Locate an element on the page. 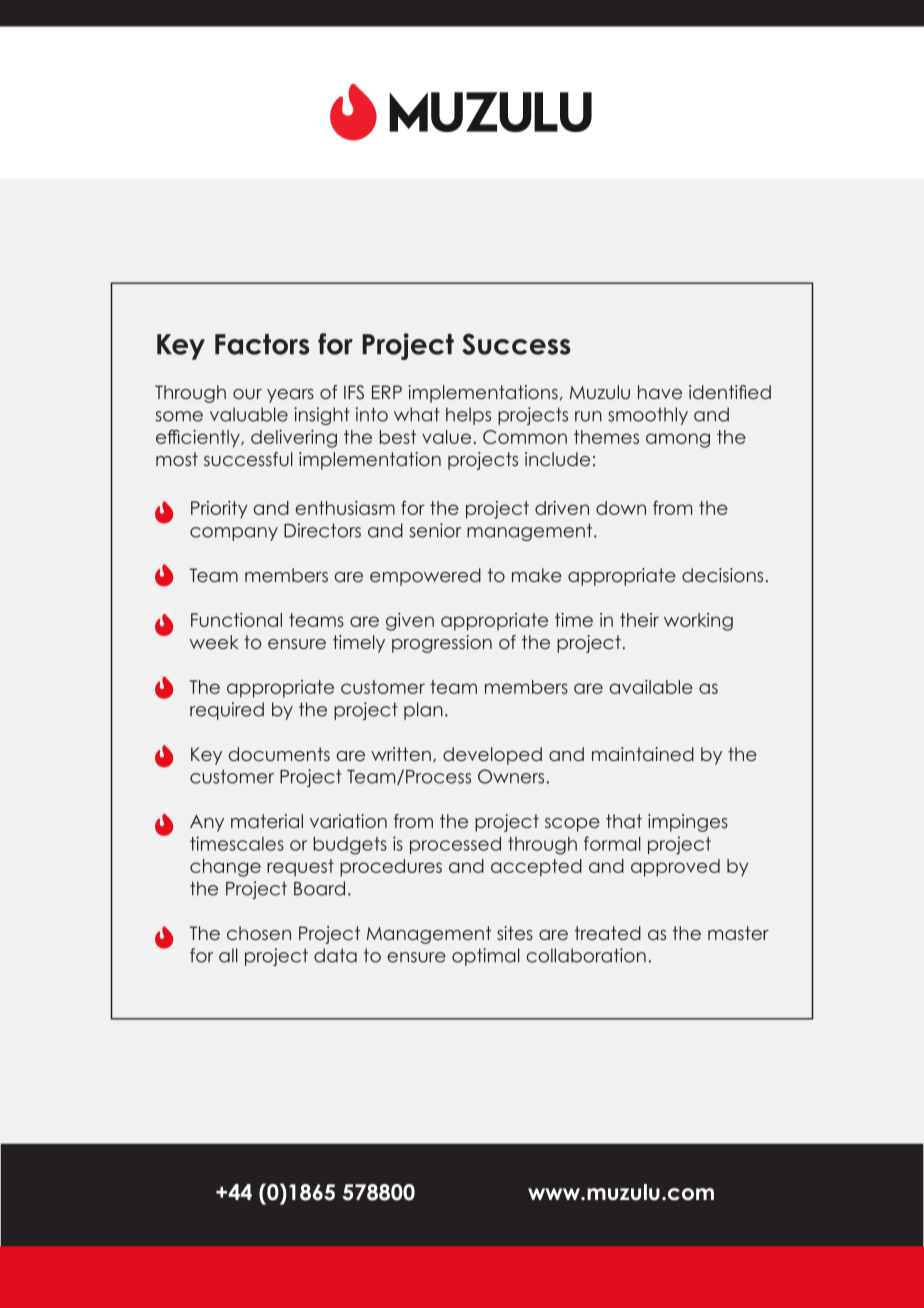 The height and width of the image is (1308, 924). Factors is located at coordinates (262, 344).
